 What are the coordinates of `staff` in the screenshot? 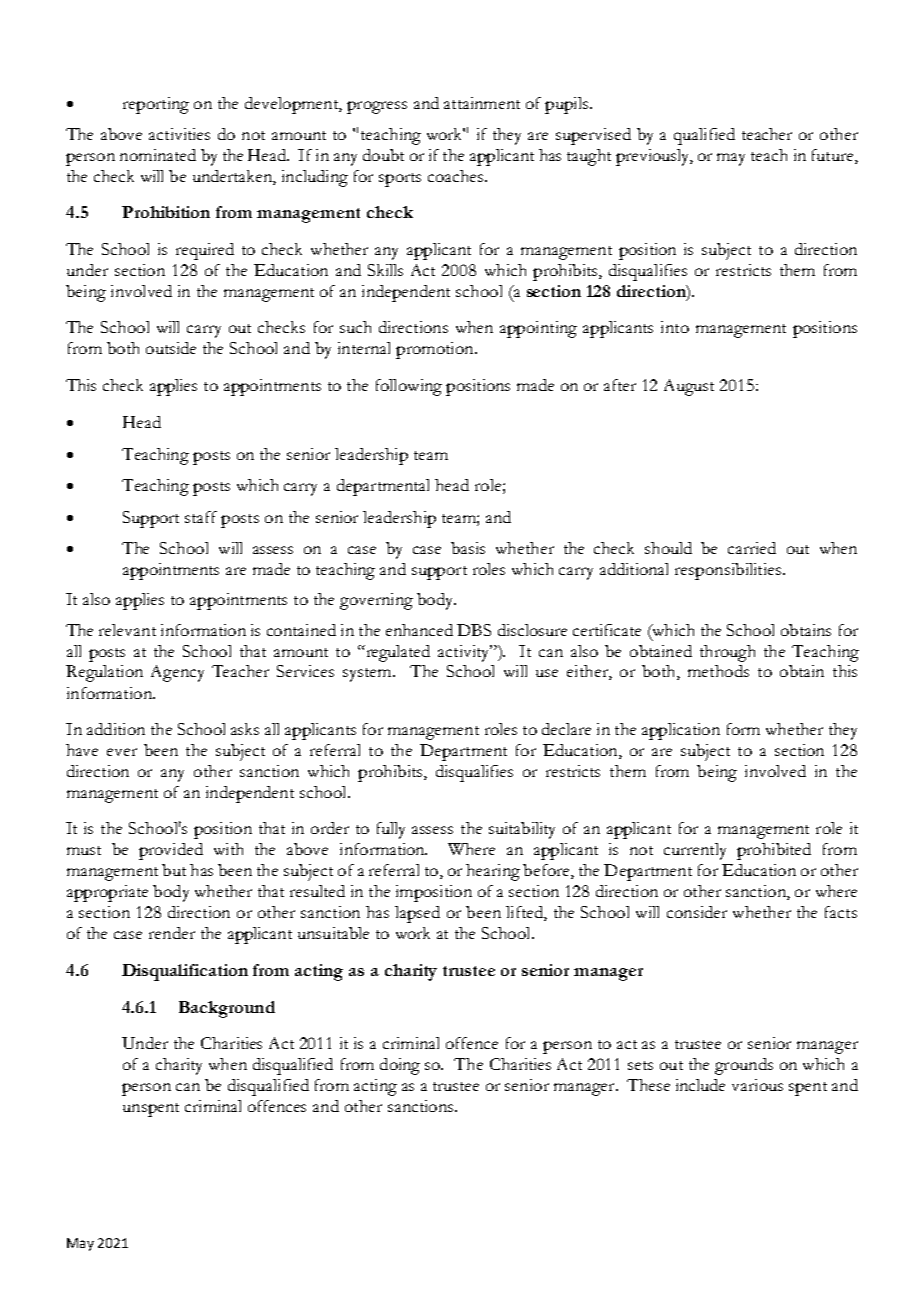 It's located at (201, 517).
